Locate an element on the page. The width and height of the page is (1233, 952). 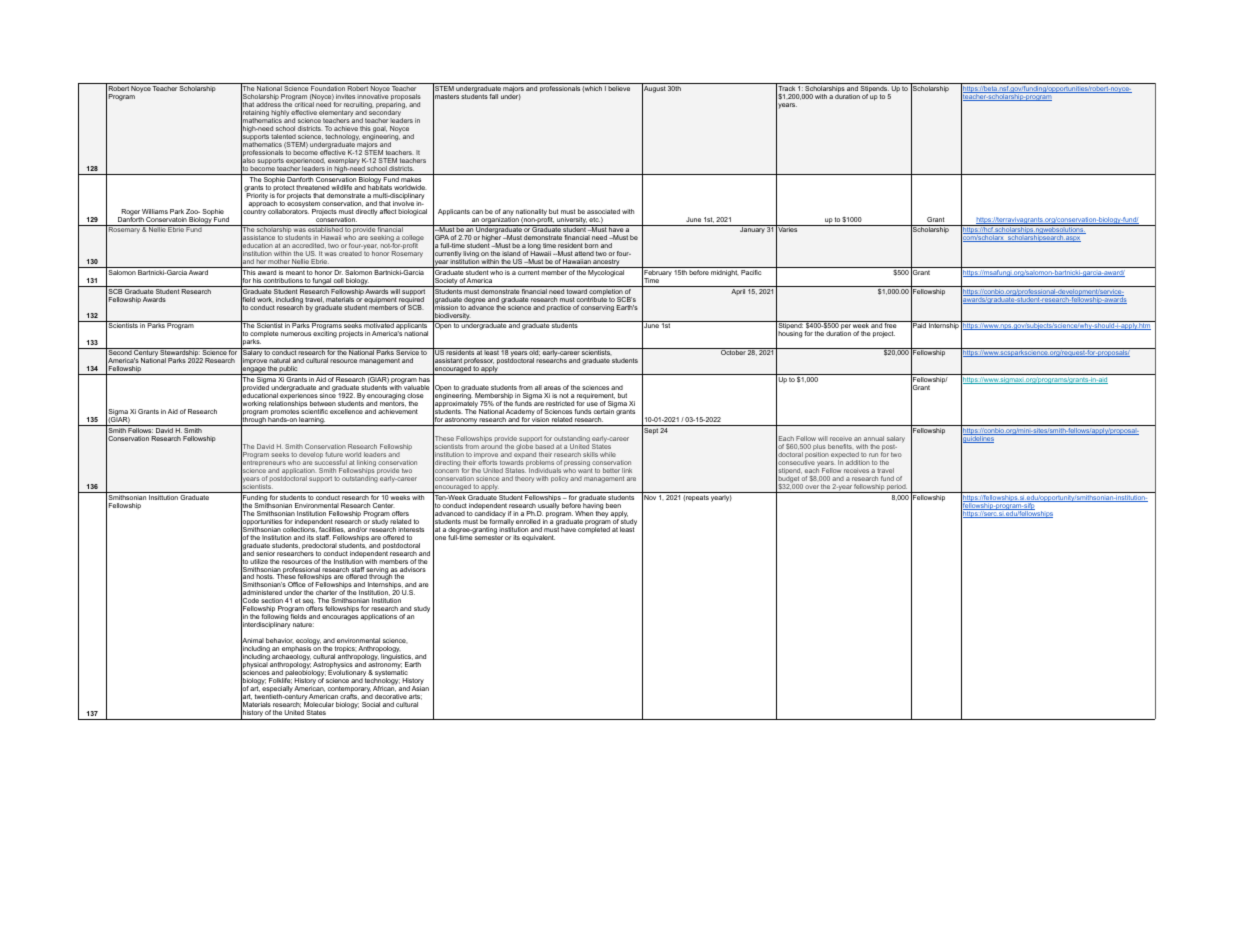
annual is located at coordinates (874, 438).
